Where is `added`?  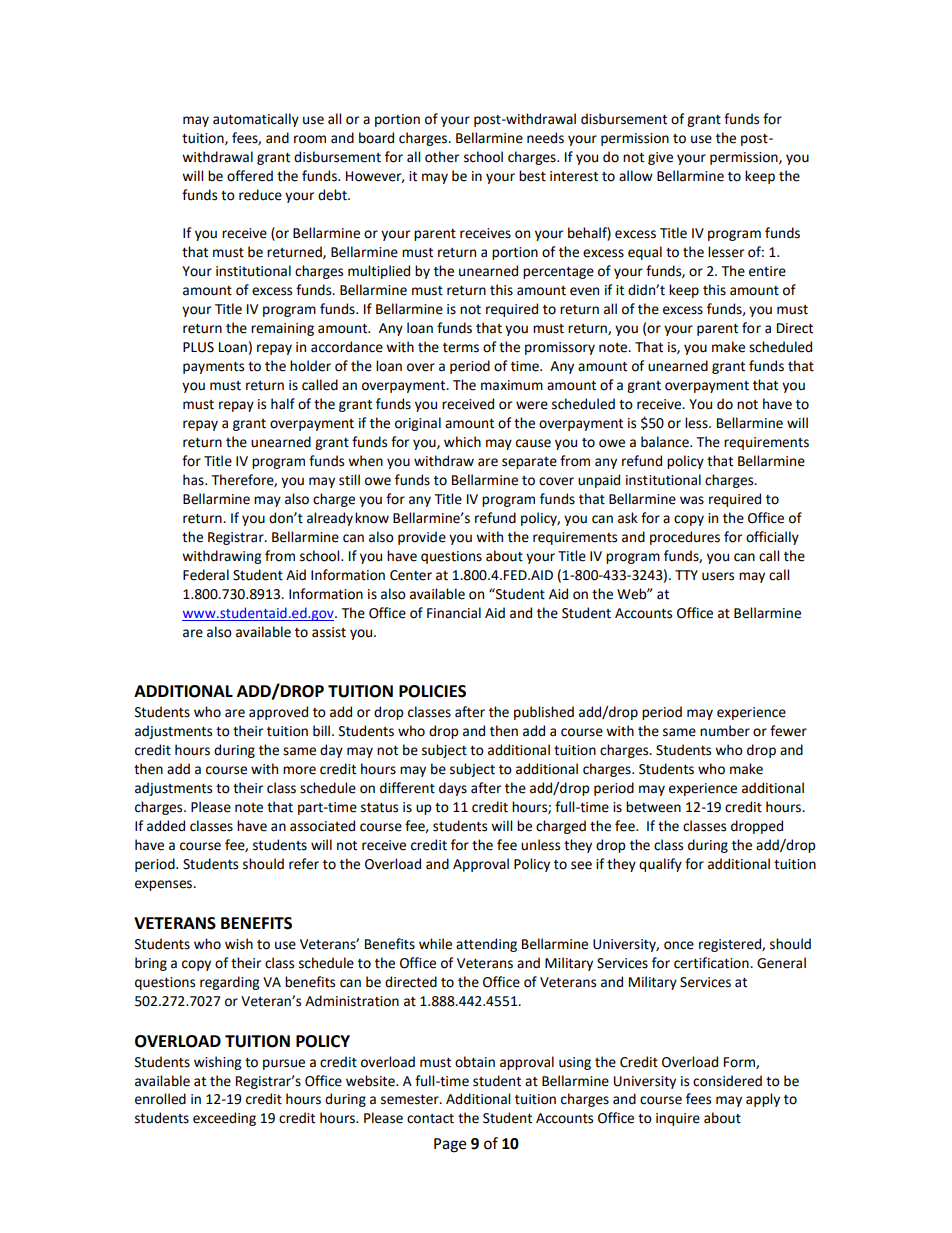 added is located at coordinates (166, 826).
